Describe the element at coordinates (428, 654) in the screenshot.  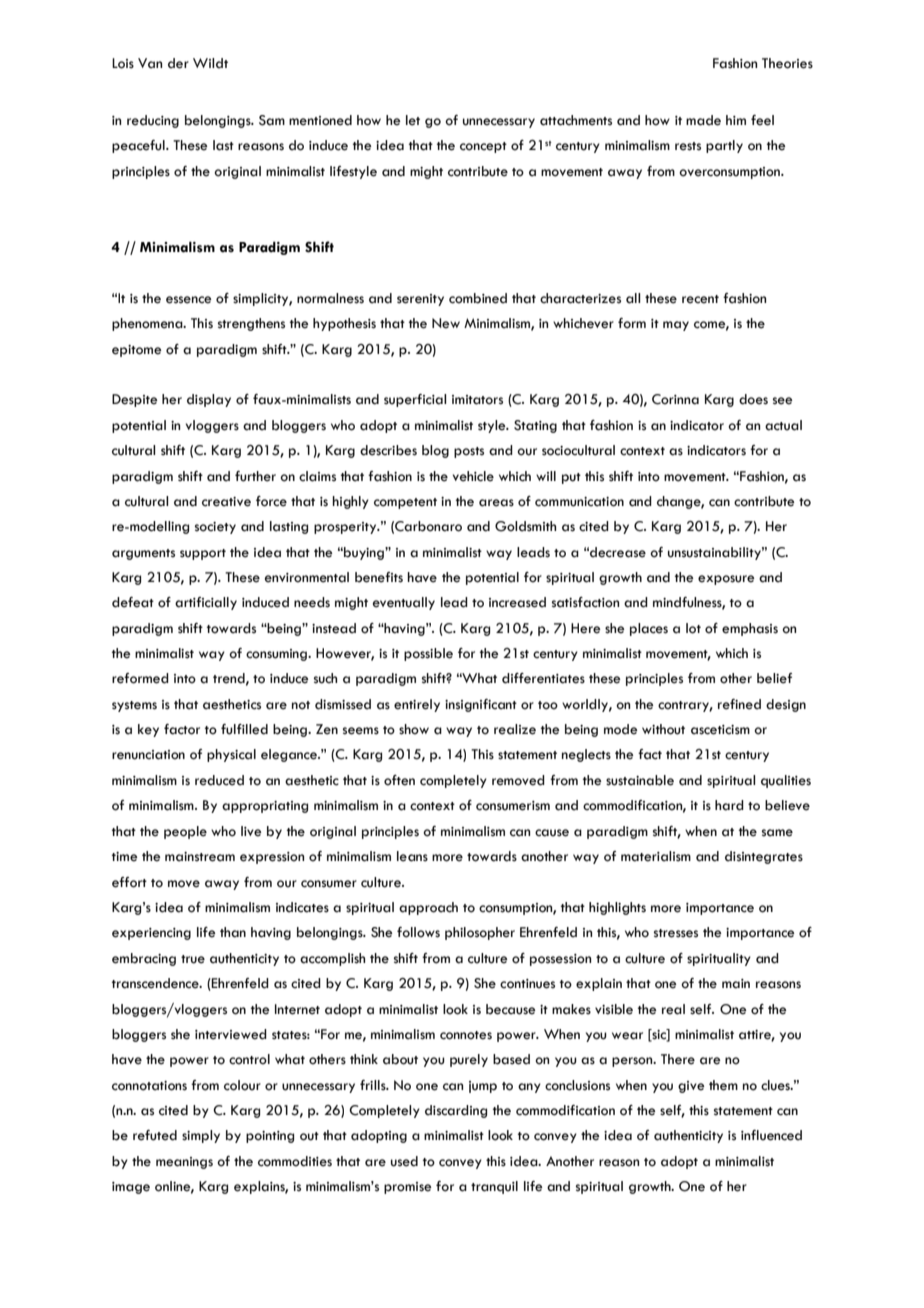
I see `possible` at that location.
